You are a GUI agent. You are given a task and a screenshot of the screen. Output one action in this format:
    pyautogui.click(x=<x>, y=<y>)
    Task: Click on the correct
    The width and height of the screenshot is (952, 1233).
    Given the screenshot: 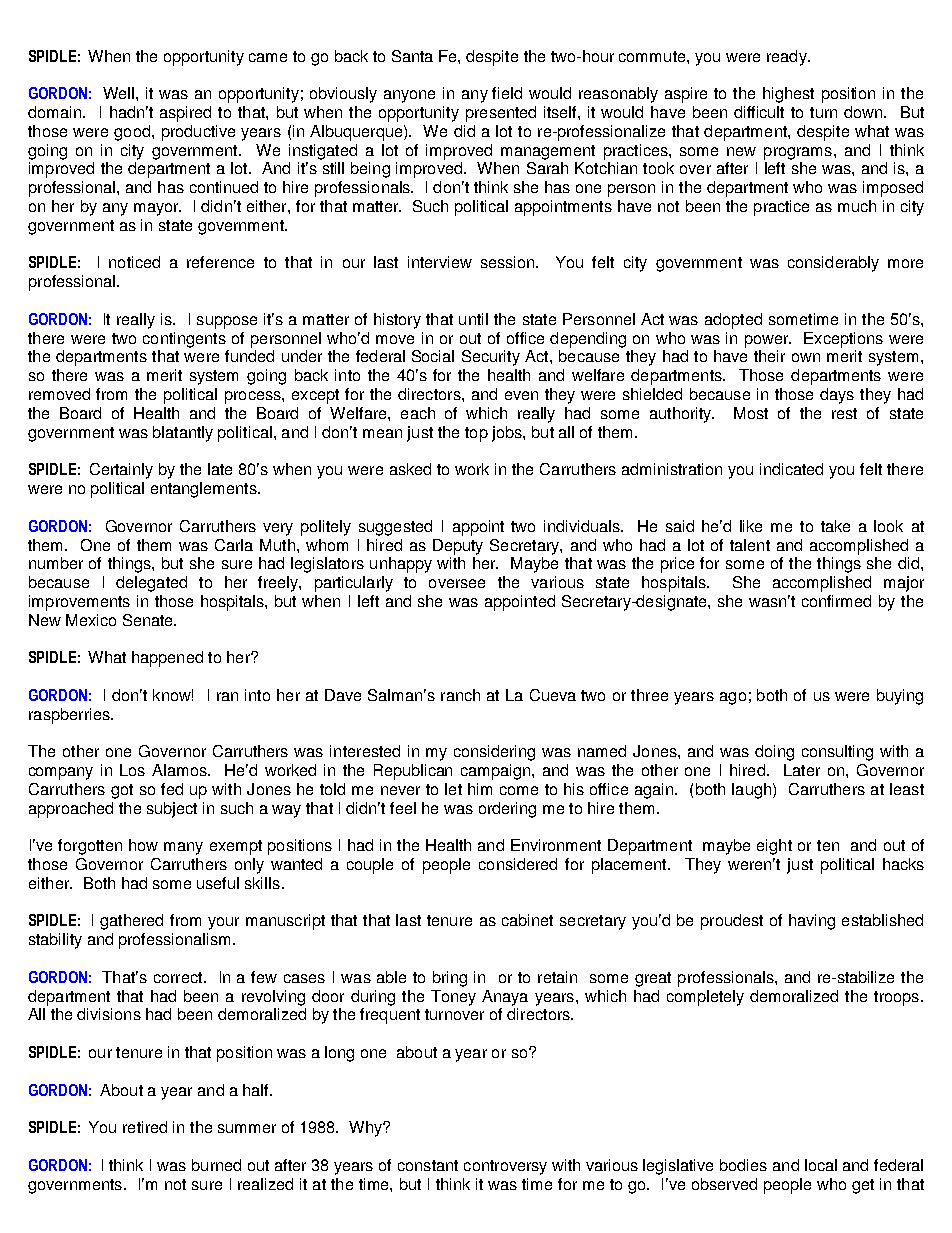 What is the action you would take?
    pyautogui.click(x=179, y=977)
